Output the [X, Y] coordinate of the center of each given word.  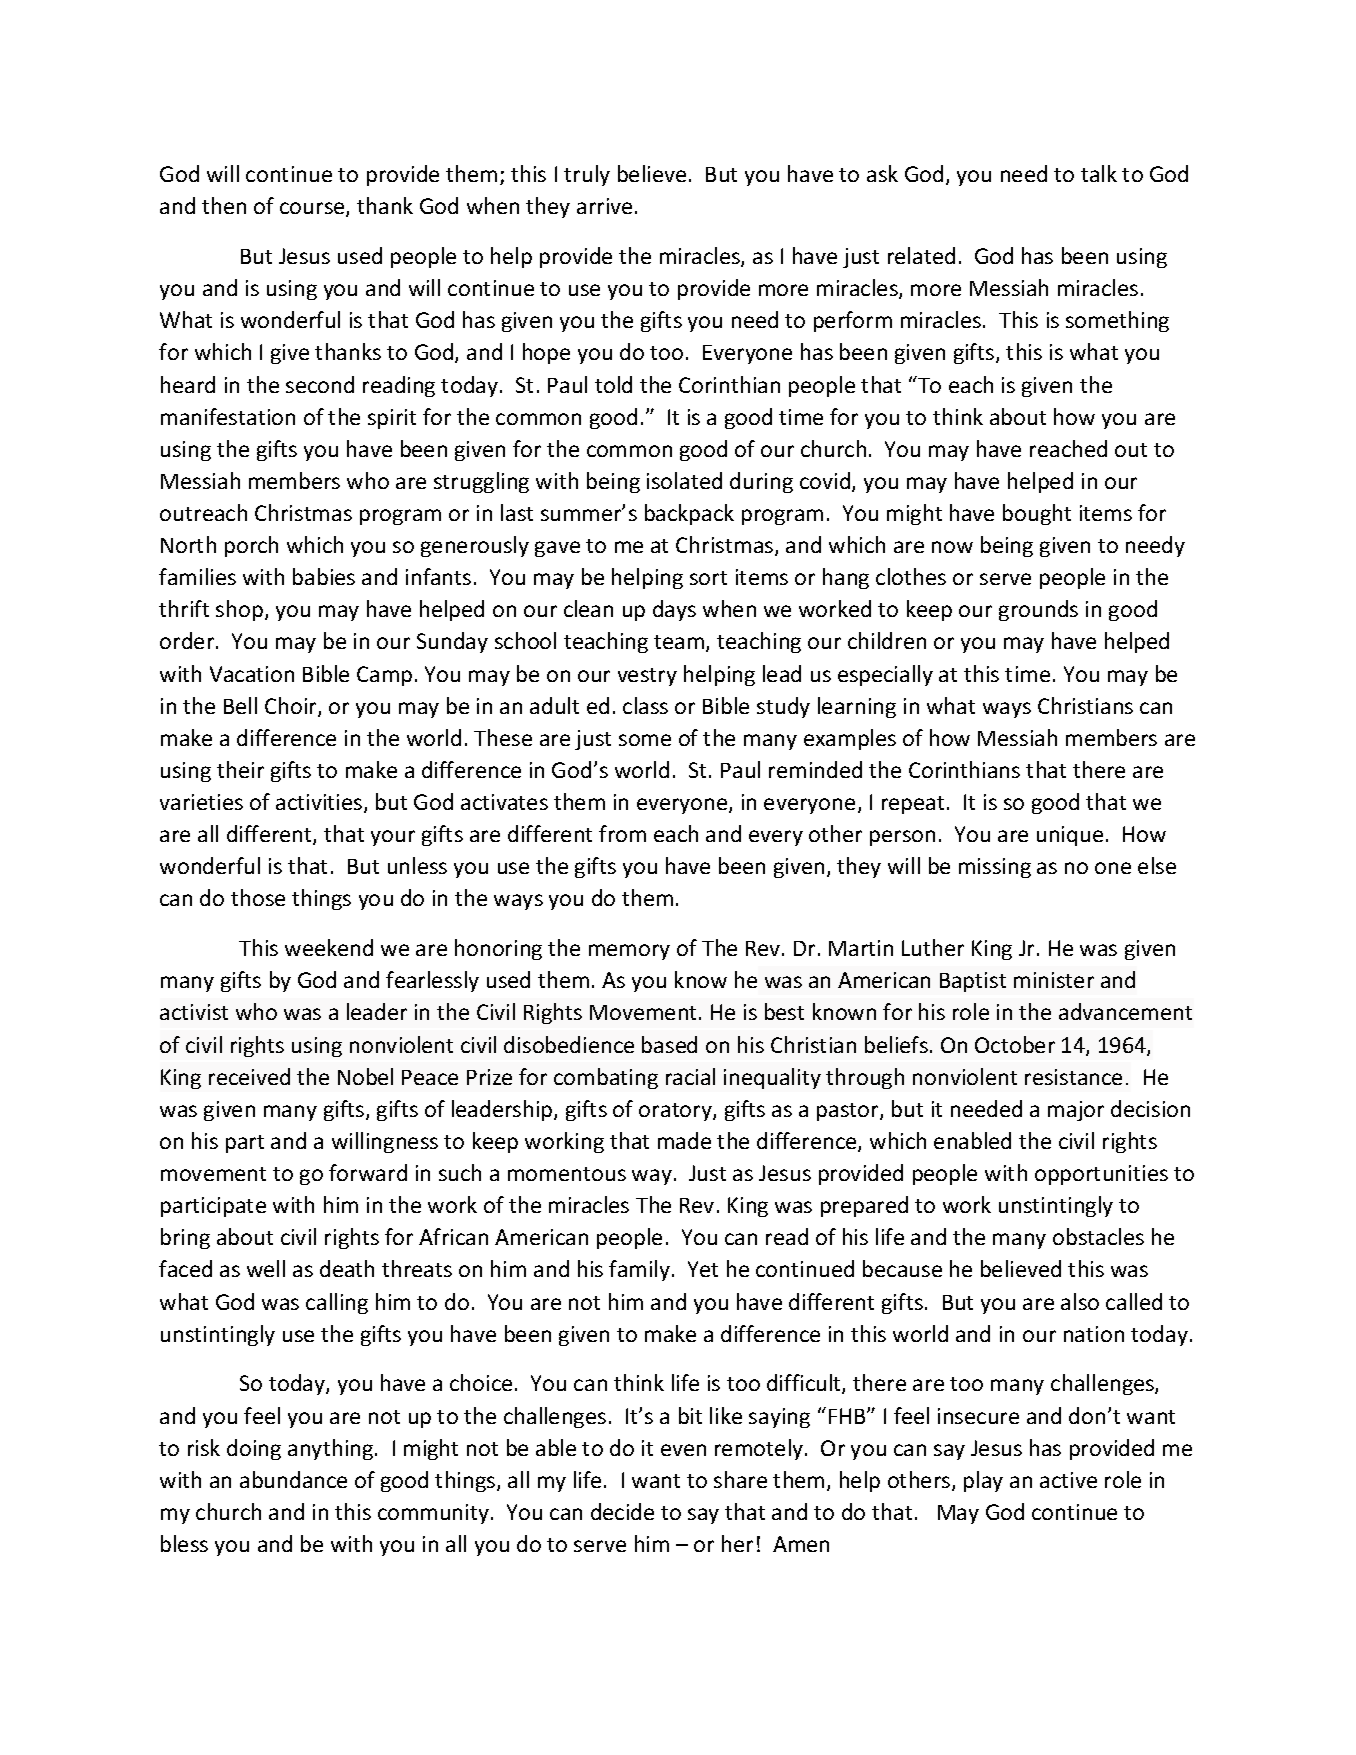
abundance [293, 1479]
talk [1099, 173]
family [641, 1270]
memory [629, 952]
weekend [329, 947]
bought [1037, 514]
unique [1070, 836]
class [645, 705]
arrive [604, 206]
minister [1054, 980]
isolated [684, 480]
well [266, 1268]
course [313, 209]
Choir [292, 707]
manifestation [228, 416]
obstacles [1098, 1236]
